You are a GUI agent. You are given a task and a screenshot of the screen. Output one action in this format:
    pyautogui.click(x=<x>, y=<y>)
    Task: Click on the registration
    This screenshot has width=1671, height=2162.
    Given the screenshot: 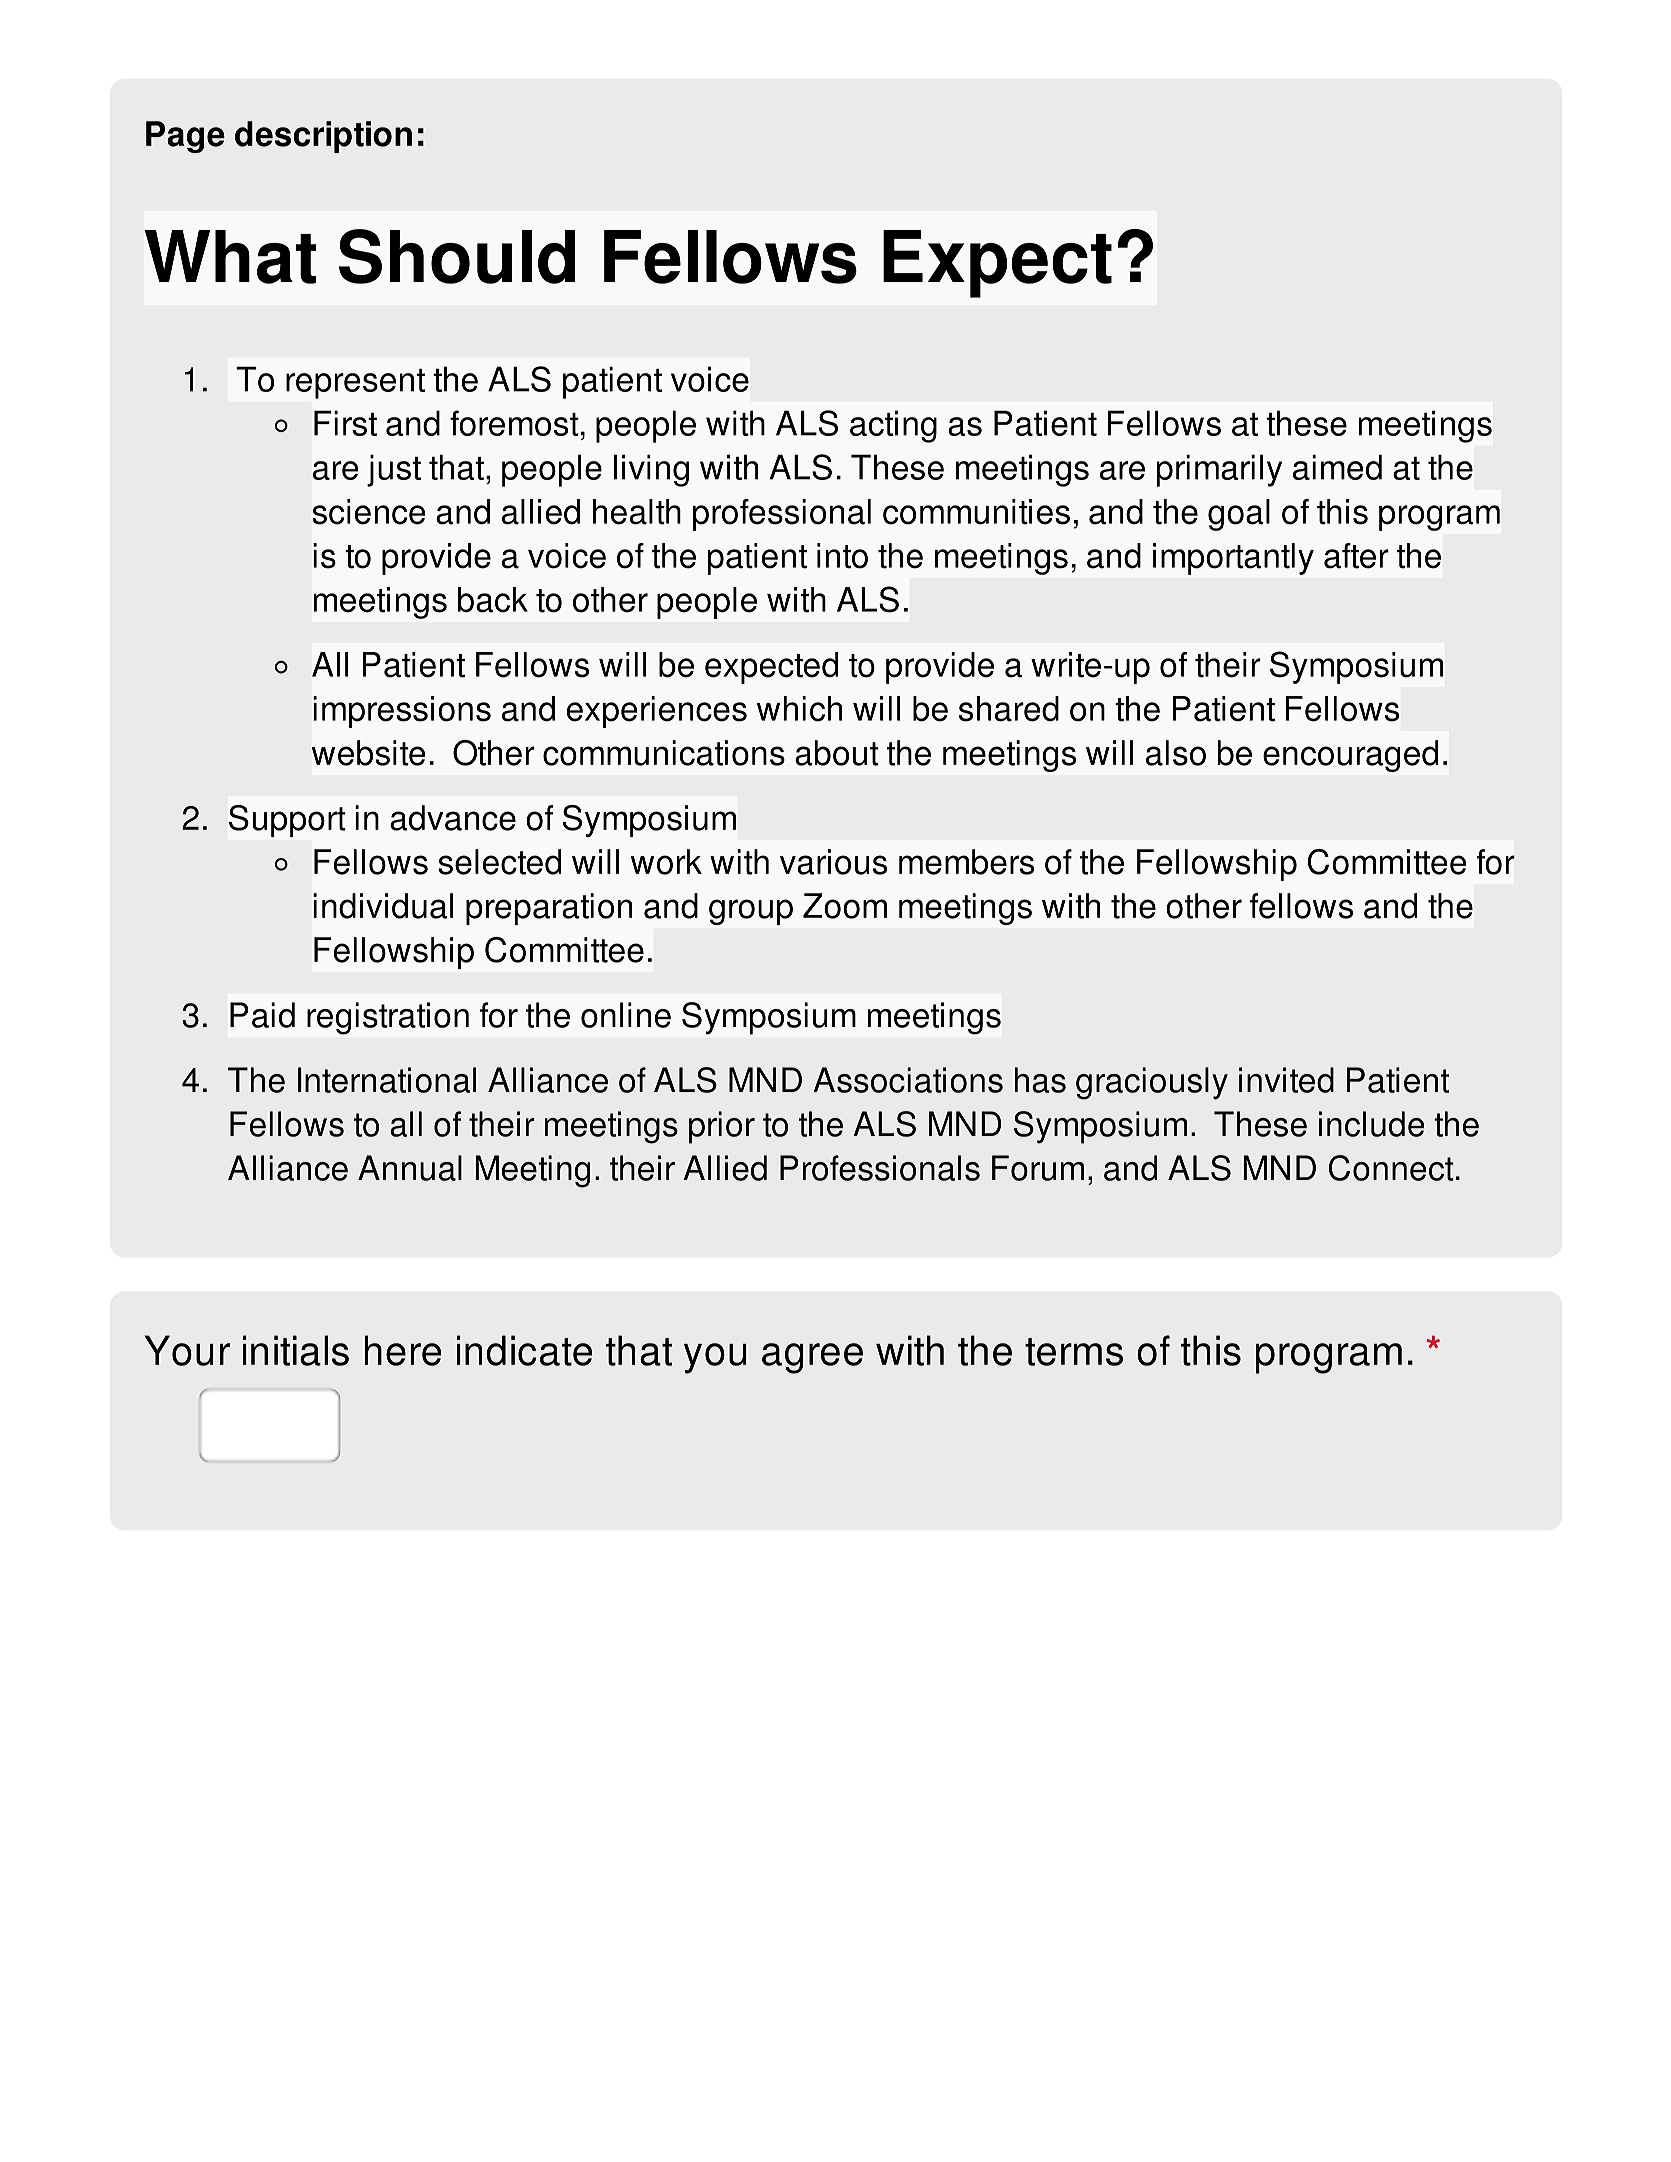 What is the action you would take?
    pyautogui.click(x=388, y=1018)
